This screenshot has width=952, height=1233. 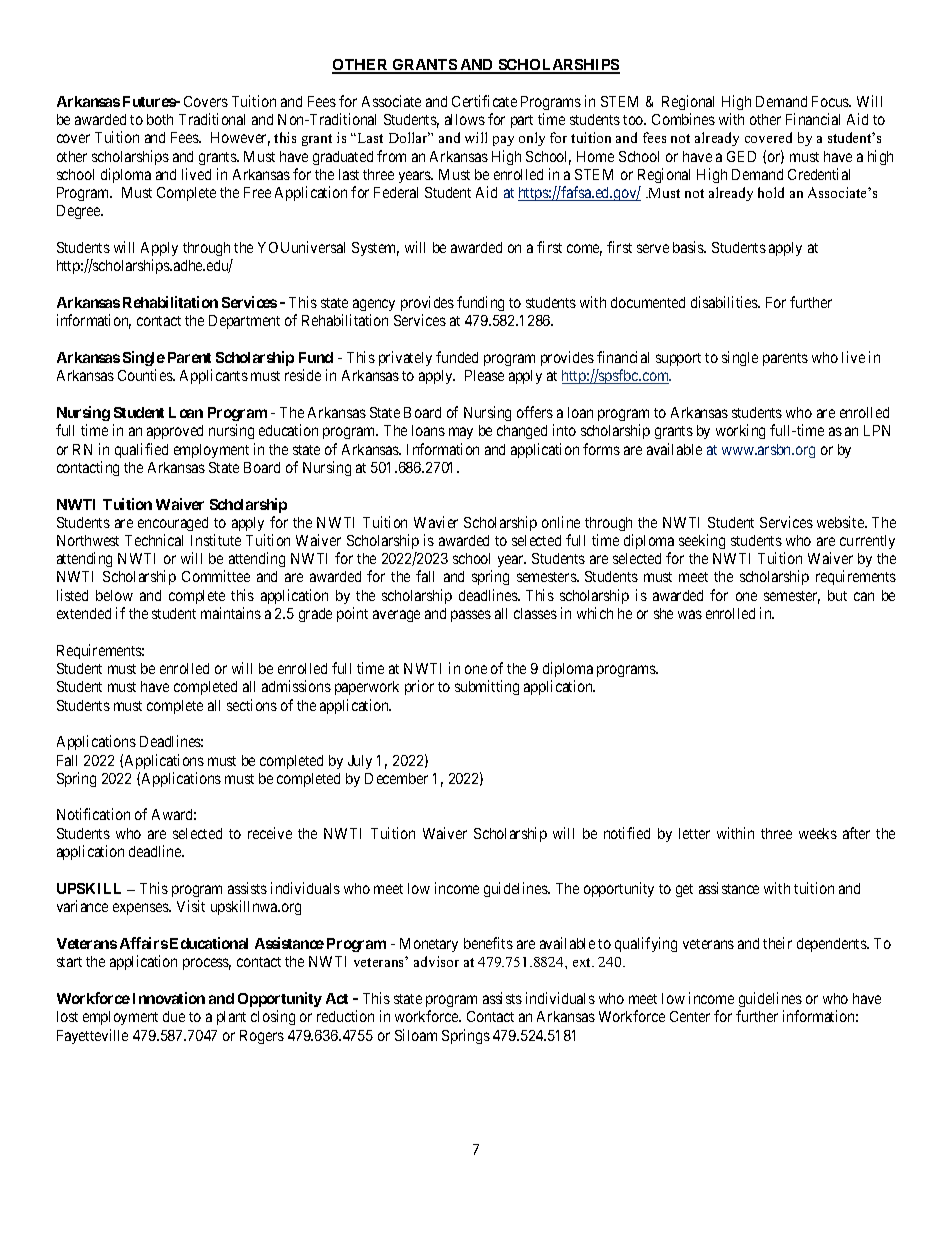 What do you see at coordinates (471, 616) in the screenshot?
I see `passes` at bounding box center [471, 616].
